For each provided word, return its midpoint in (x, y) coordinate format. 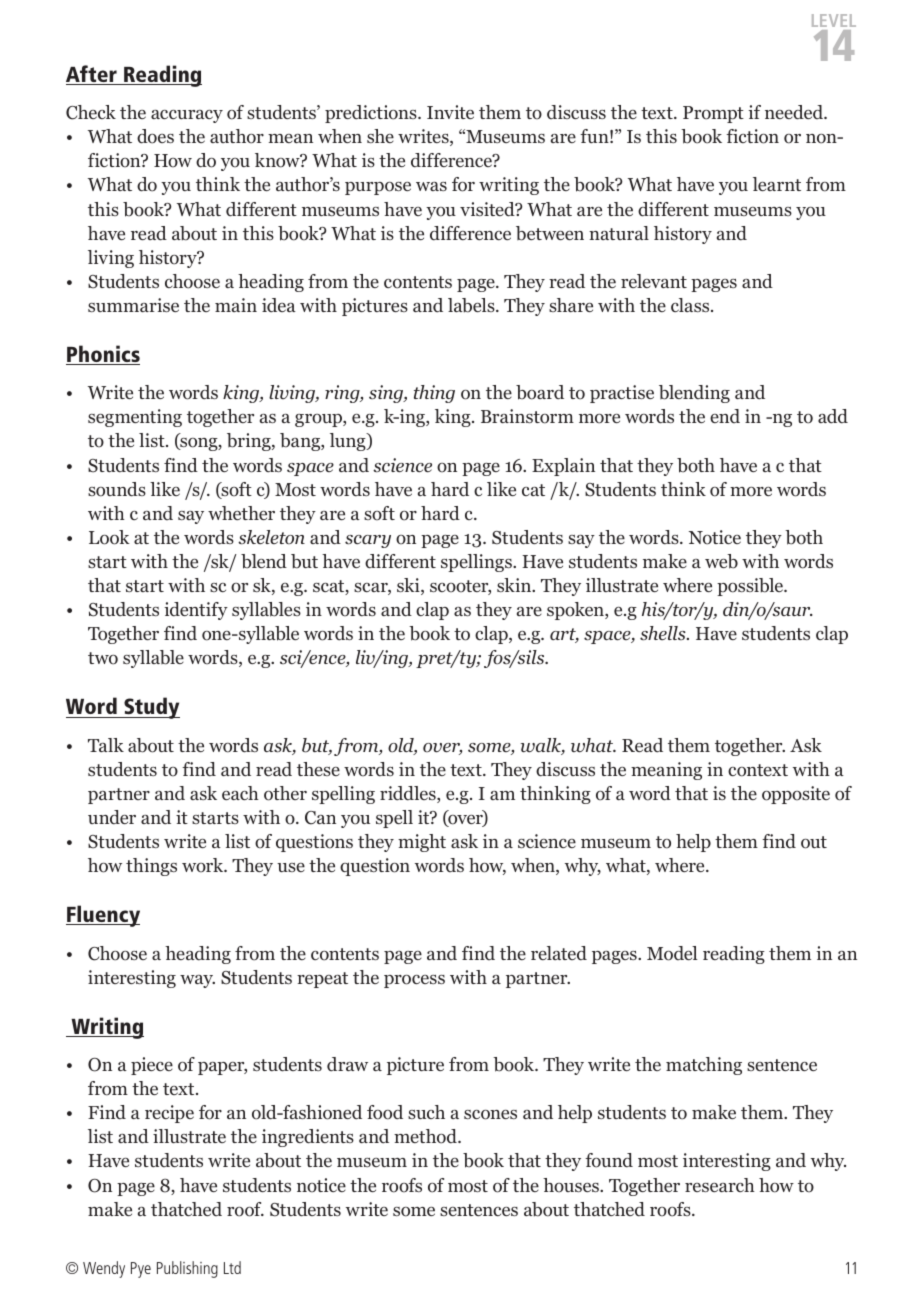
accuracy (187, 116)
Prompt (713, 114)
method (426, 1136)
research (720, 1185)
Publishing (187, 1269)
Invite (450, 112)
